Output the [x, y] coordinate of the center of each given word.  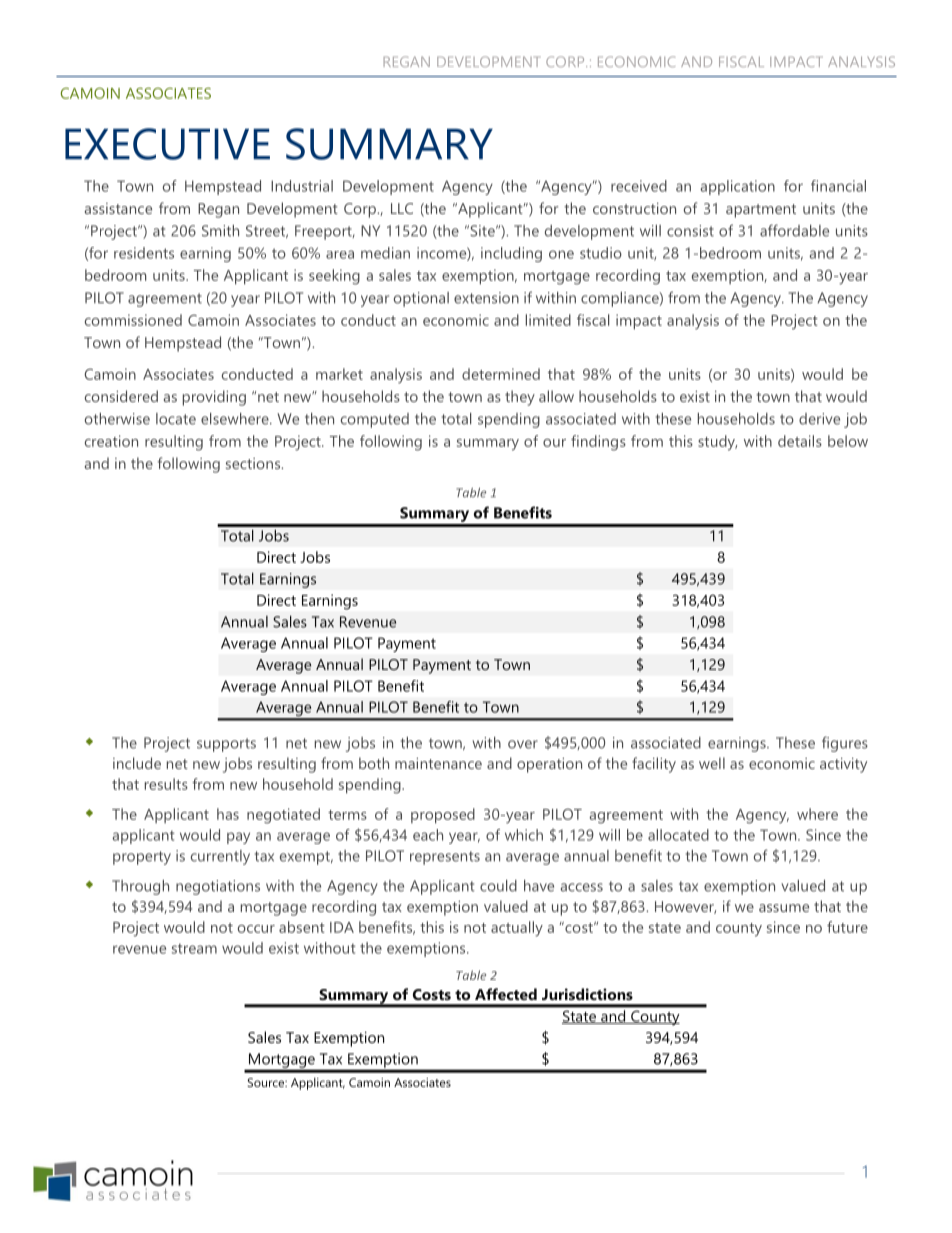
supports [226, 745]
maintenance [438, 763]
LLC [402, 208]
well [712, 763]
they [520, 398]
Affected [506, 994]
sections [254, 463]
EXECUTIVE [167, 144]
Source [267, 1082]
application [737, 187]
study [717, 443]
